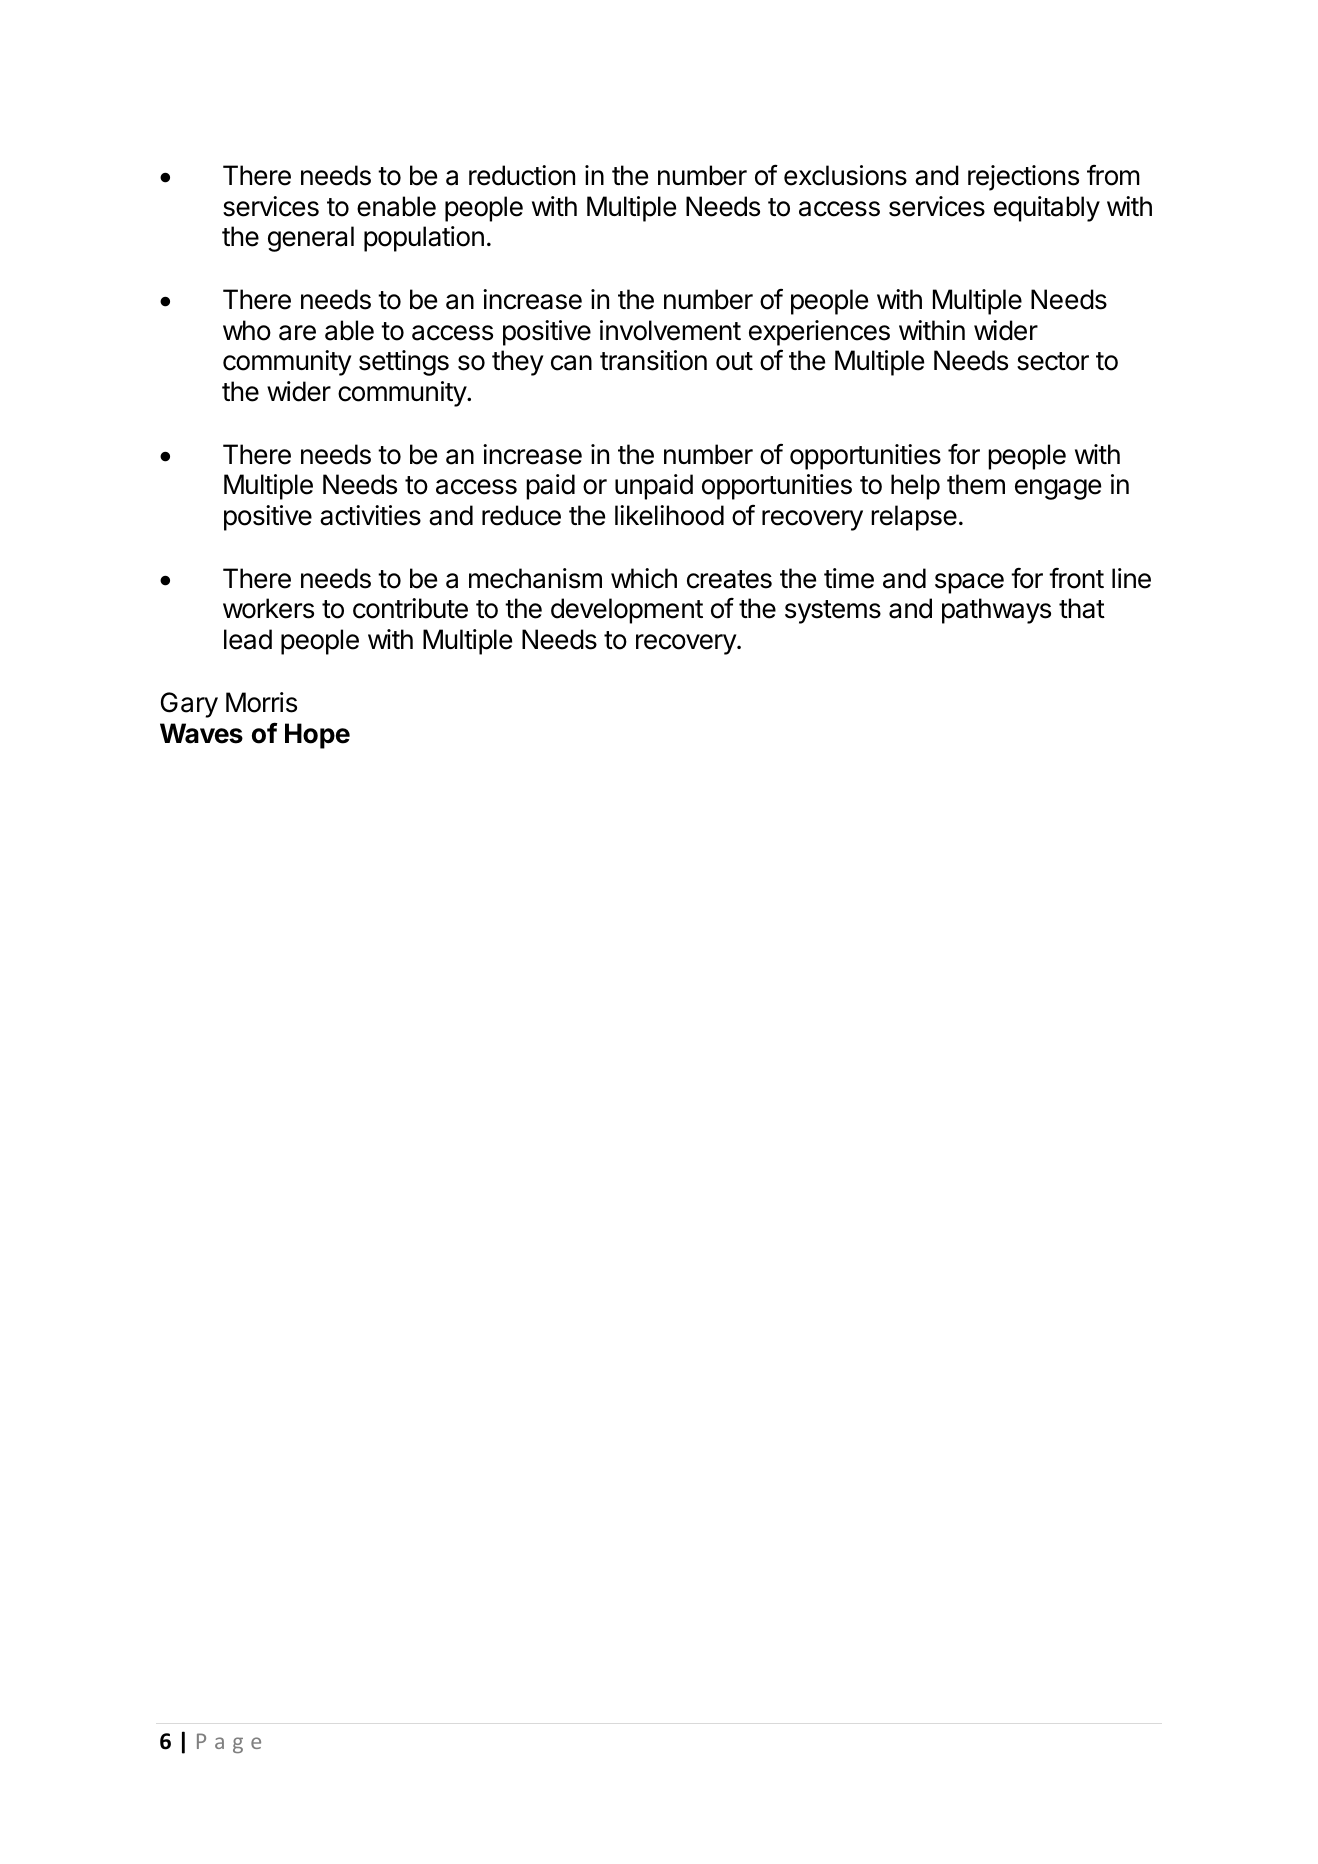 The height and width of the screenshot is (1864, 1318). Describe the element at coordinates (1058, 489) in the screenshot. I see `engage` at that location.
